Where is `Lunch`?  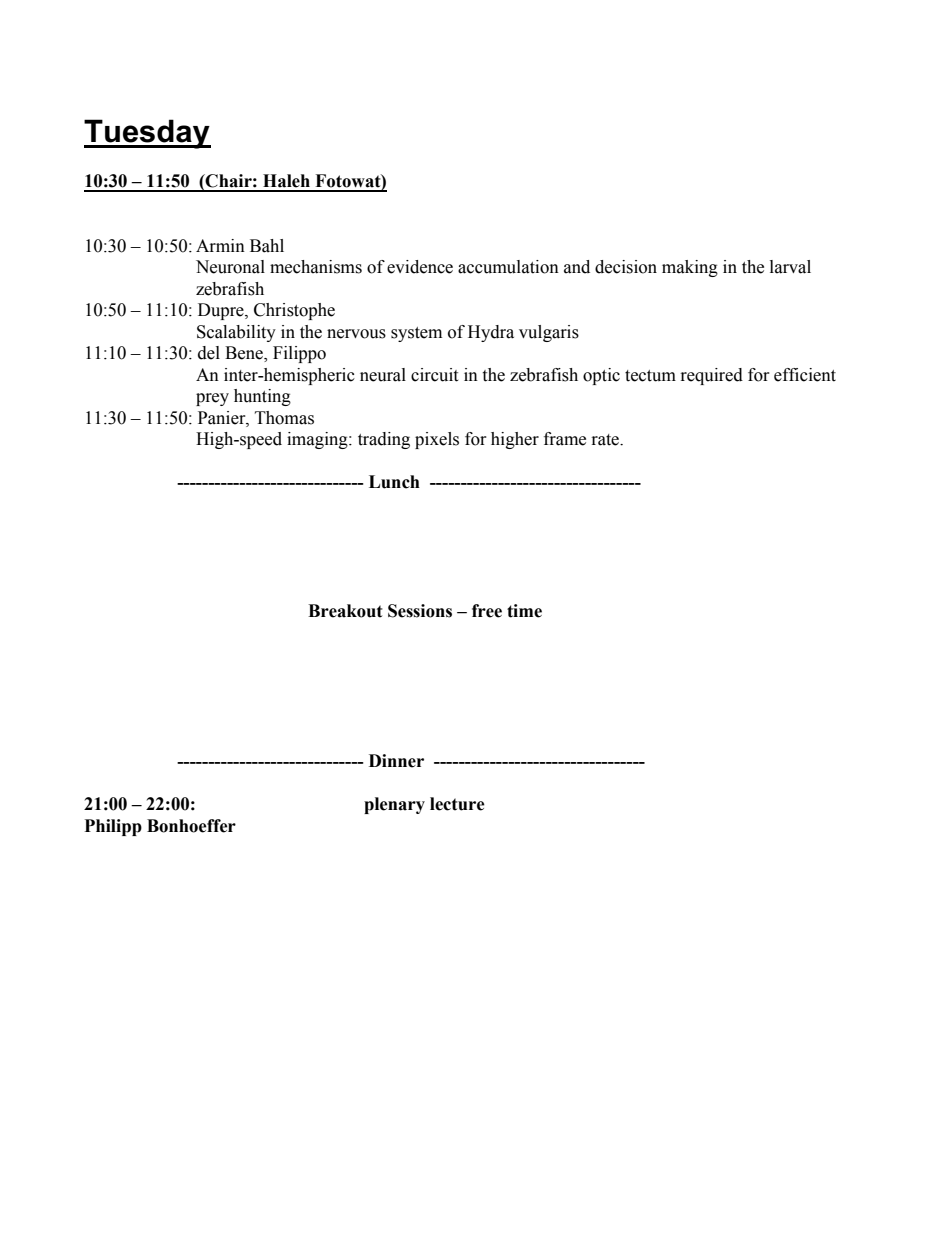 Lunch is located at coordinates (394, 482).
